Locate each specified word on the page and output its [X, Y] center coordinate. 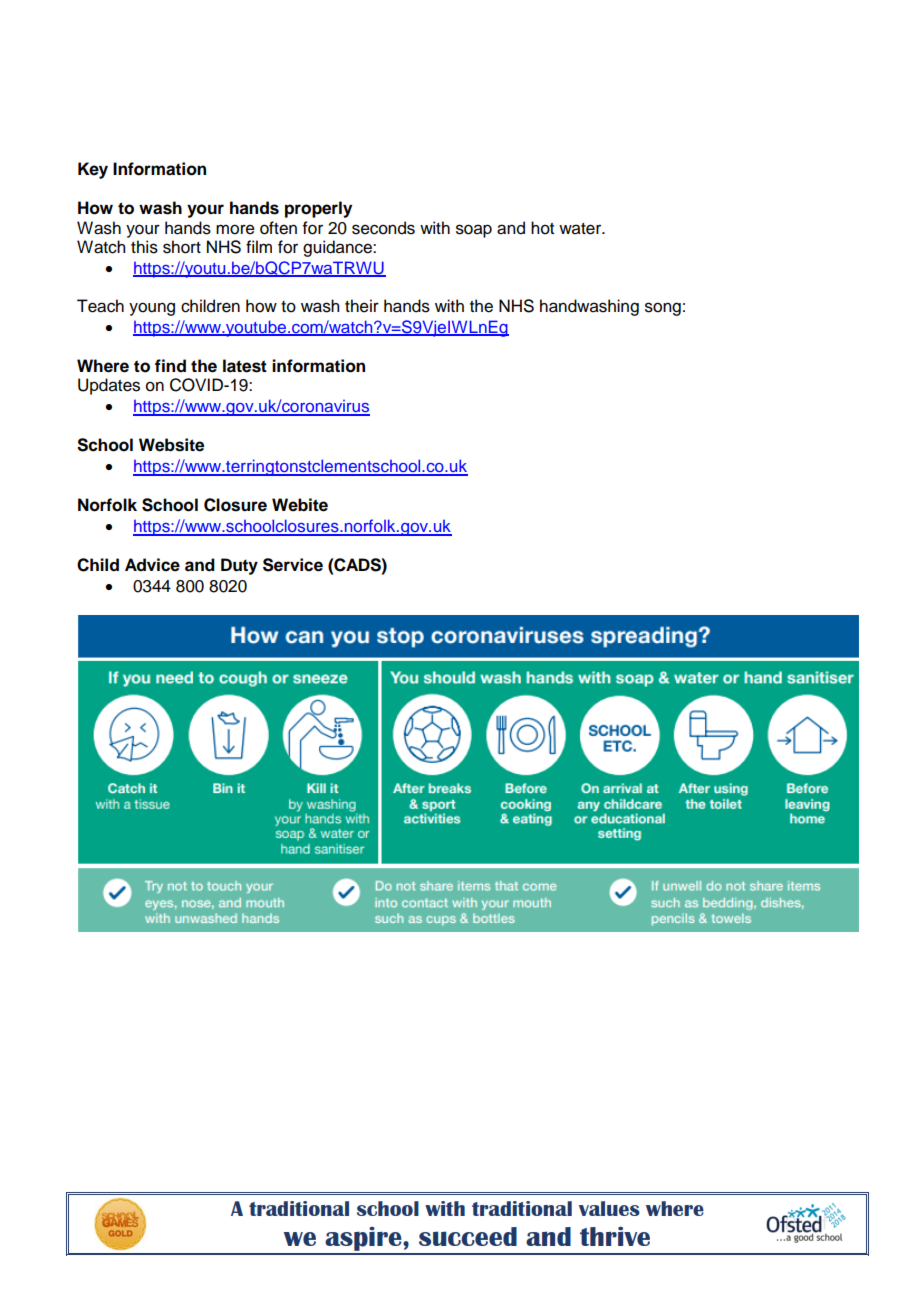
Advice [152, 565]
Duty [239, 566]
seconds [383, 228]
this [144, 247]
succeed [468, 1236]
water [581, 229]
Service [293, 565]
